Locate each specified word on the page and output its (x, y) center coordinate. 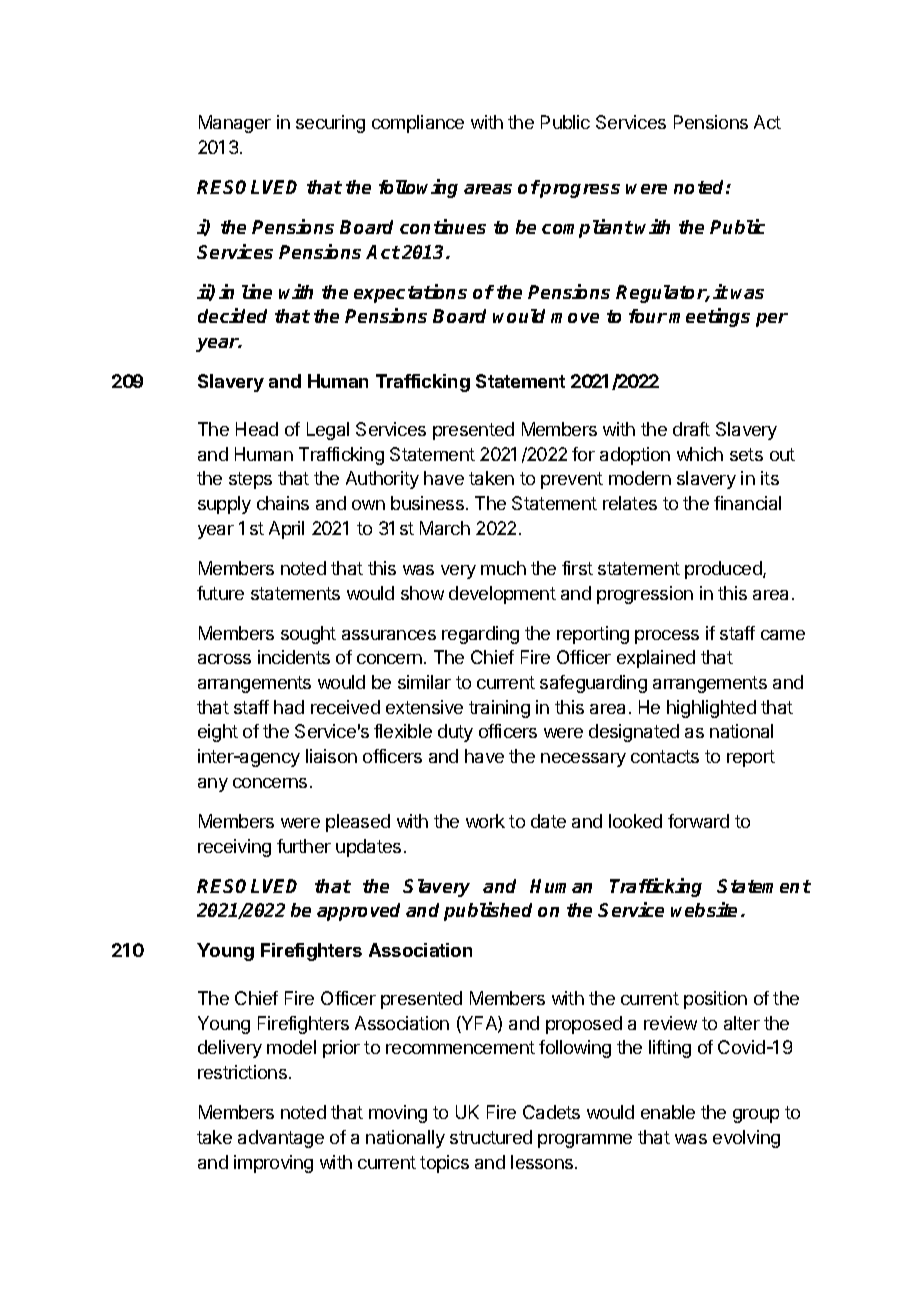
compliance (418, 124)
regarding (480, 635)
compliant (587, 228)
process (667, 637)
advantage (281, 1139)
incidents (294, 657)
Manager (235, 124)
